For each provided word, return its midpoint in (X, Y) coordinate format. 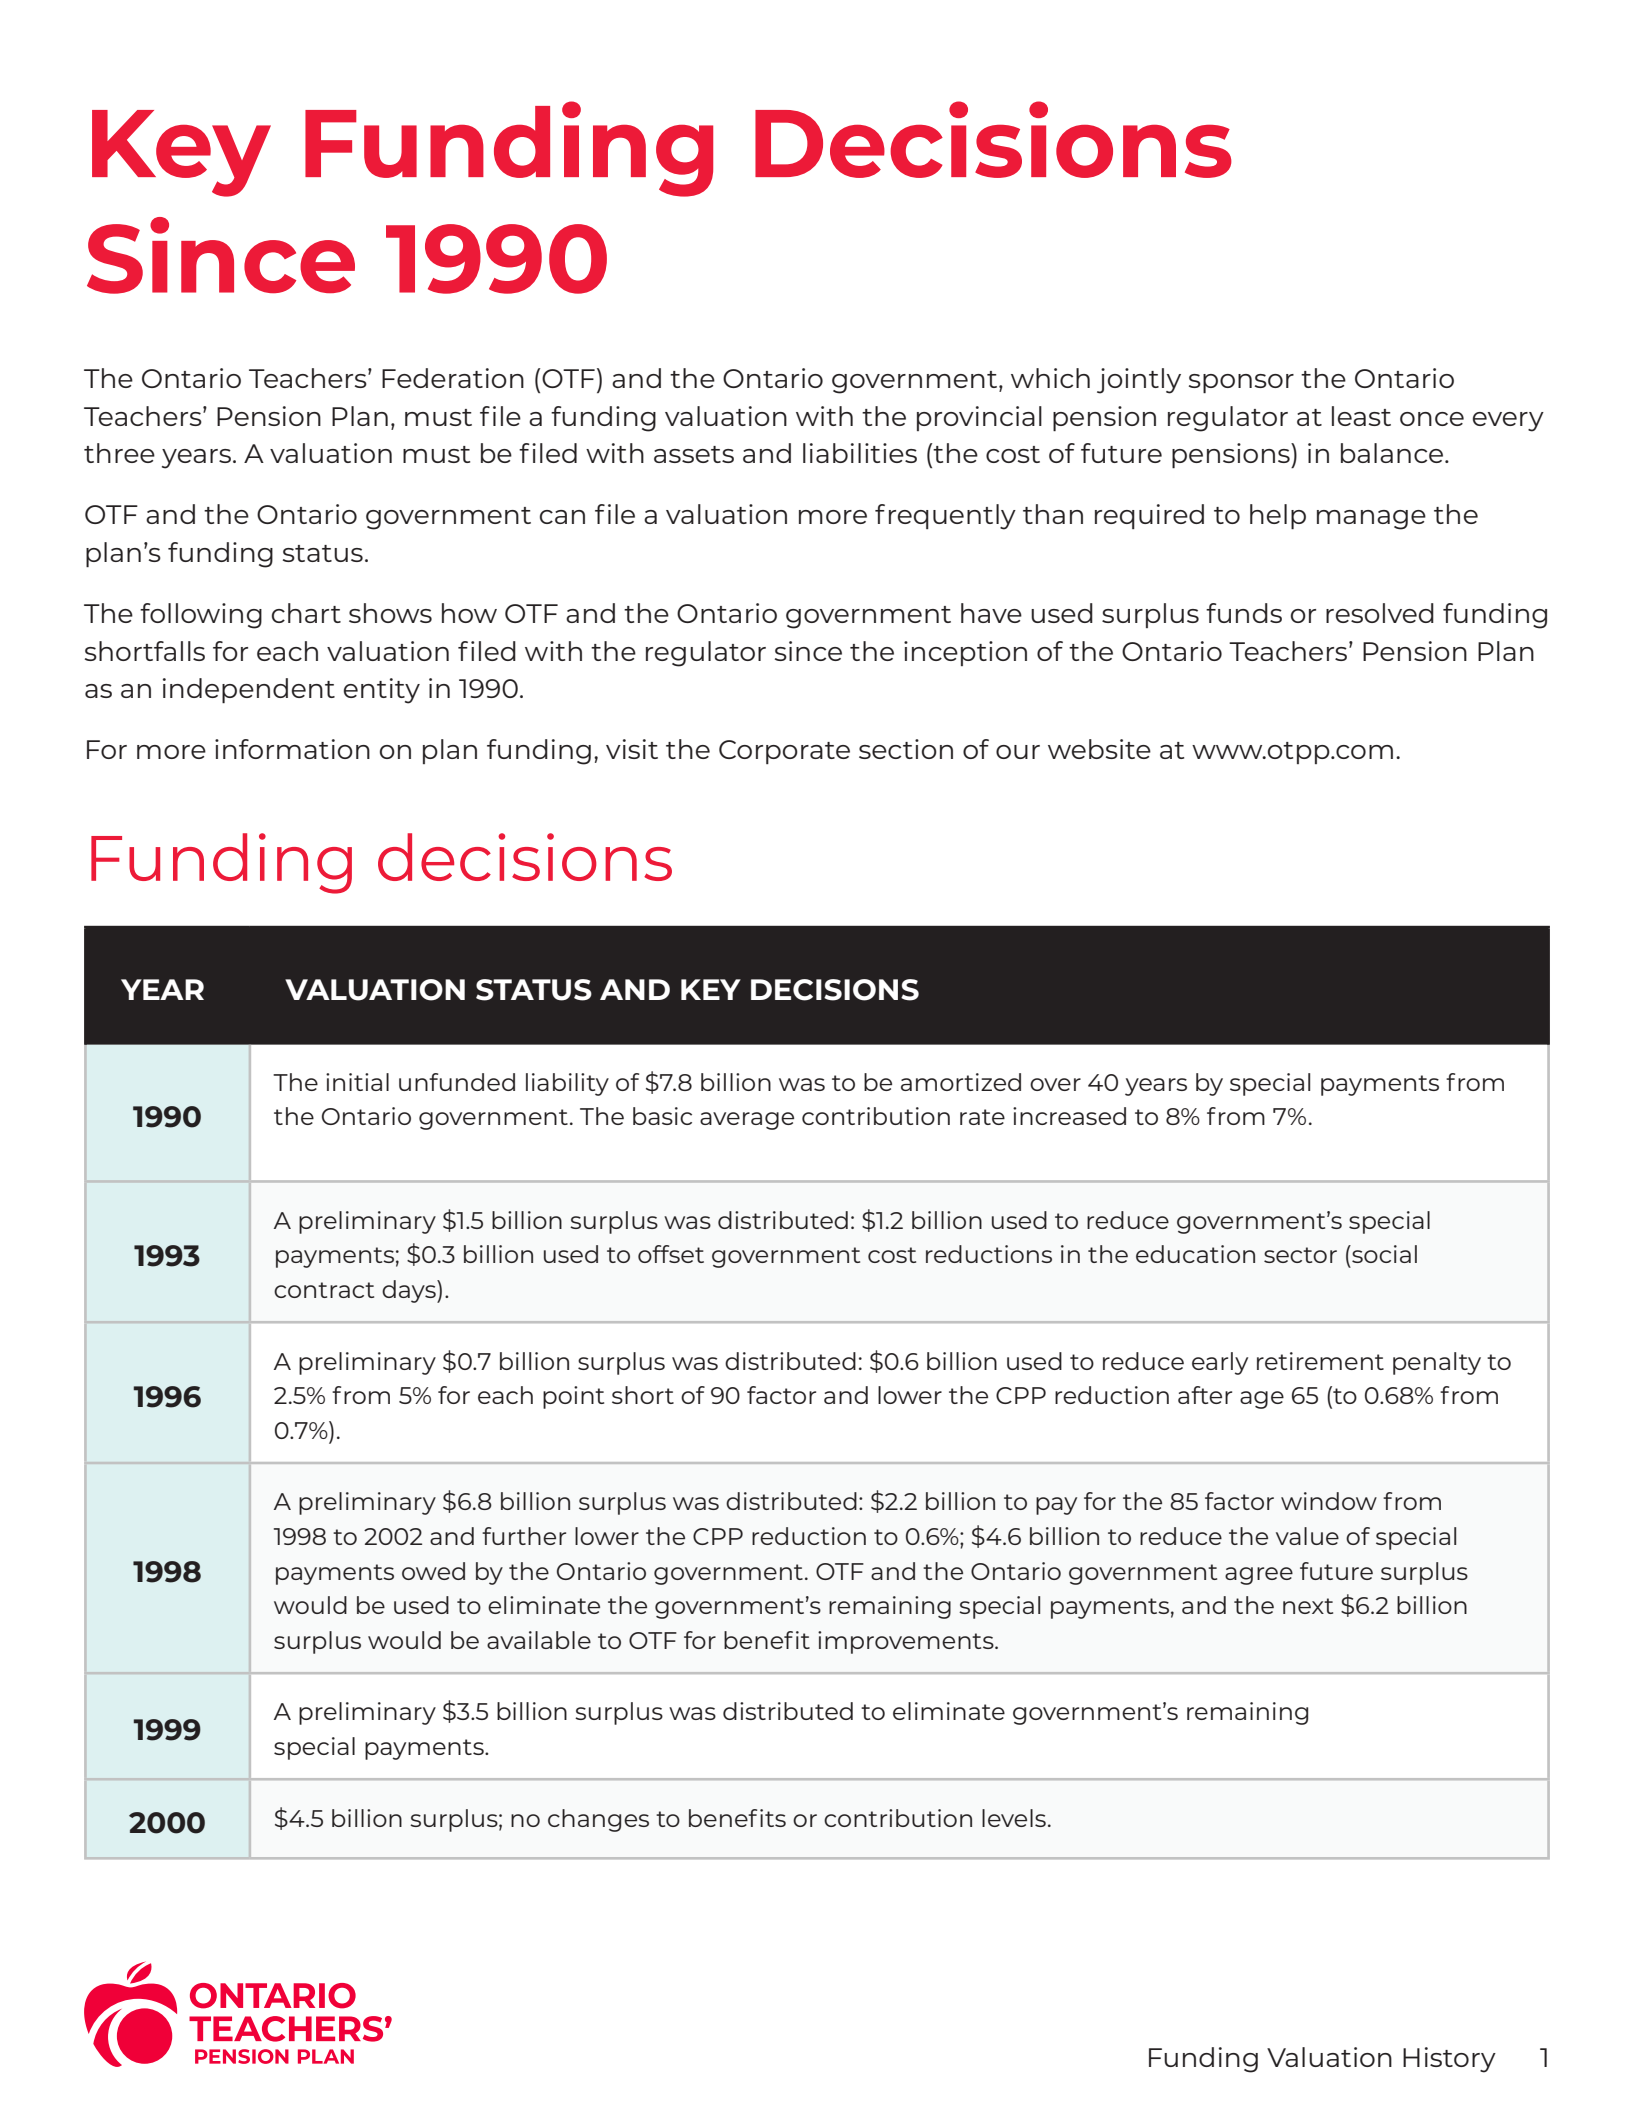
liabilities (860, 453)
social (1383, 1254)
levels (1014, 1818)
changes (598, 1820)
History (1449, 2060)
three (119, 453)
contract (324, 1290)
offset (671, 1254)
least (1361, 416)
